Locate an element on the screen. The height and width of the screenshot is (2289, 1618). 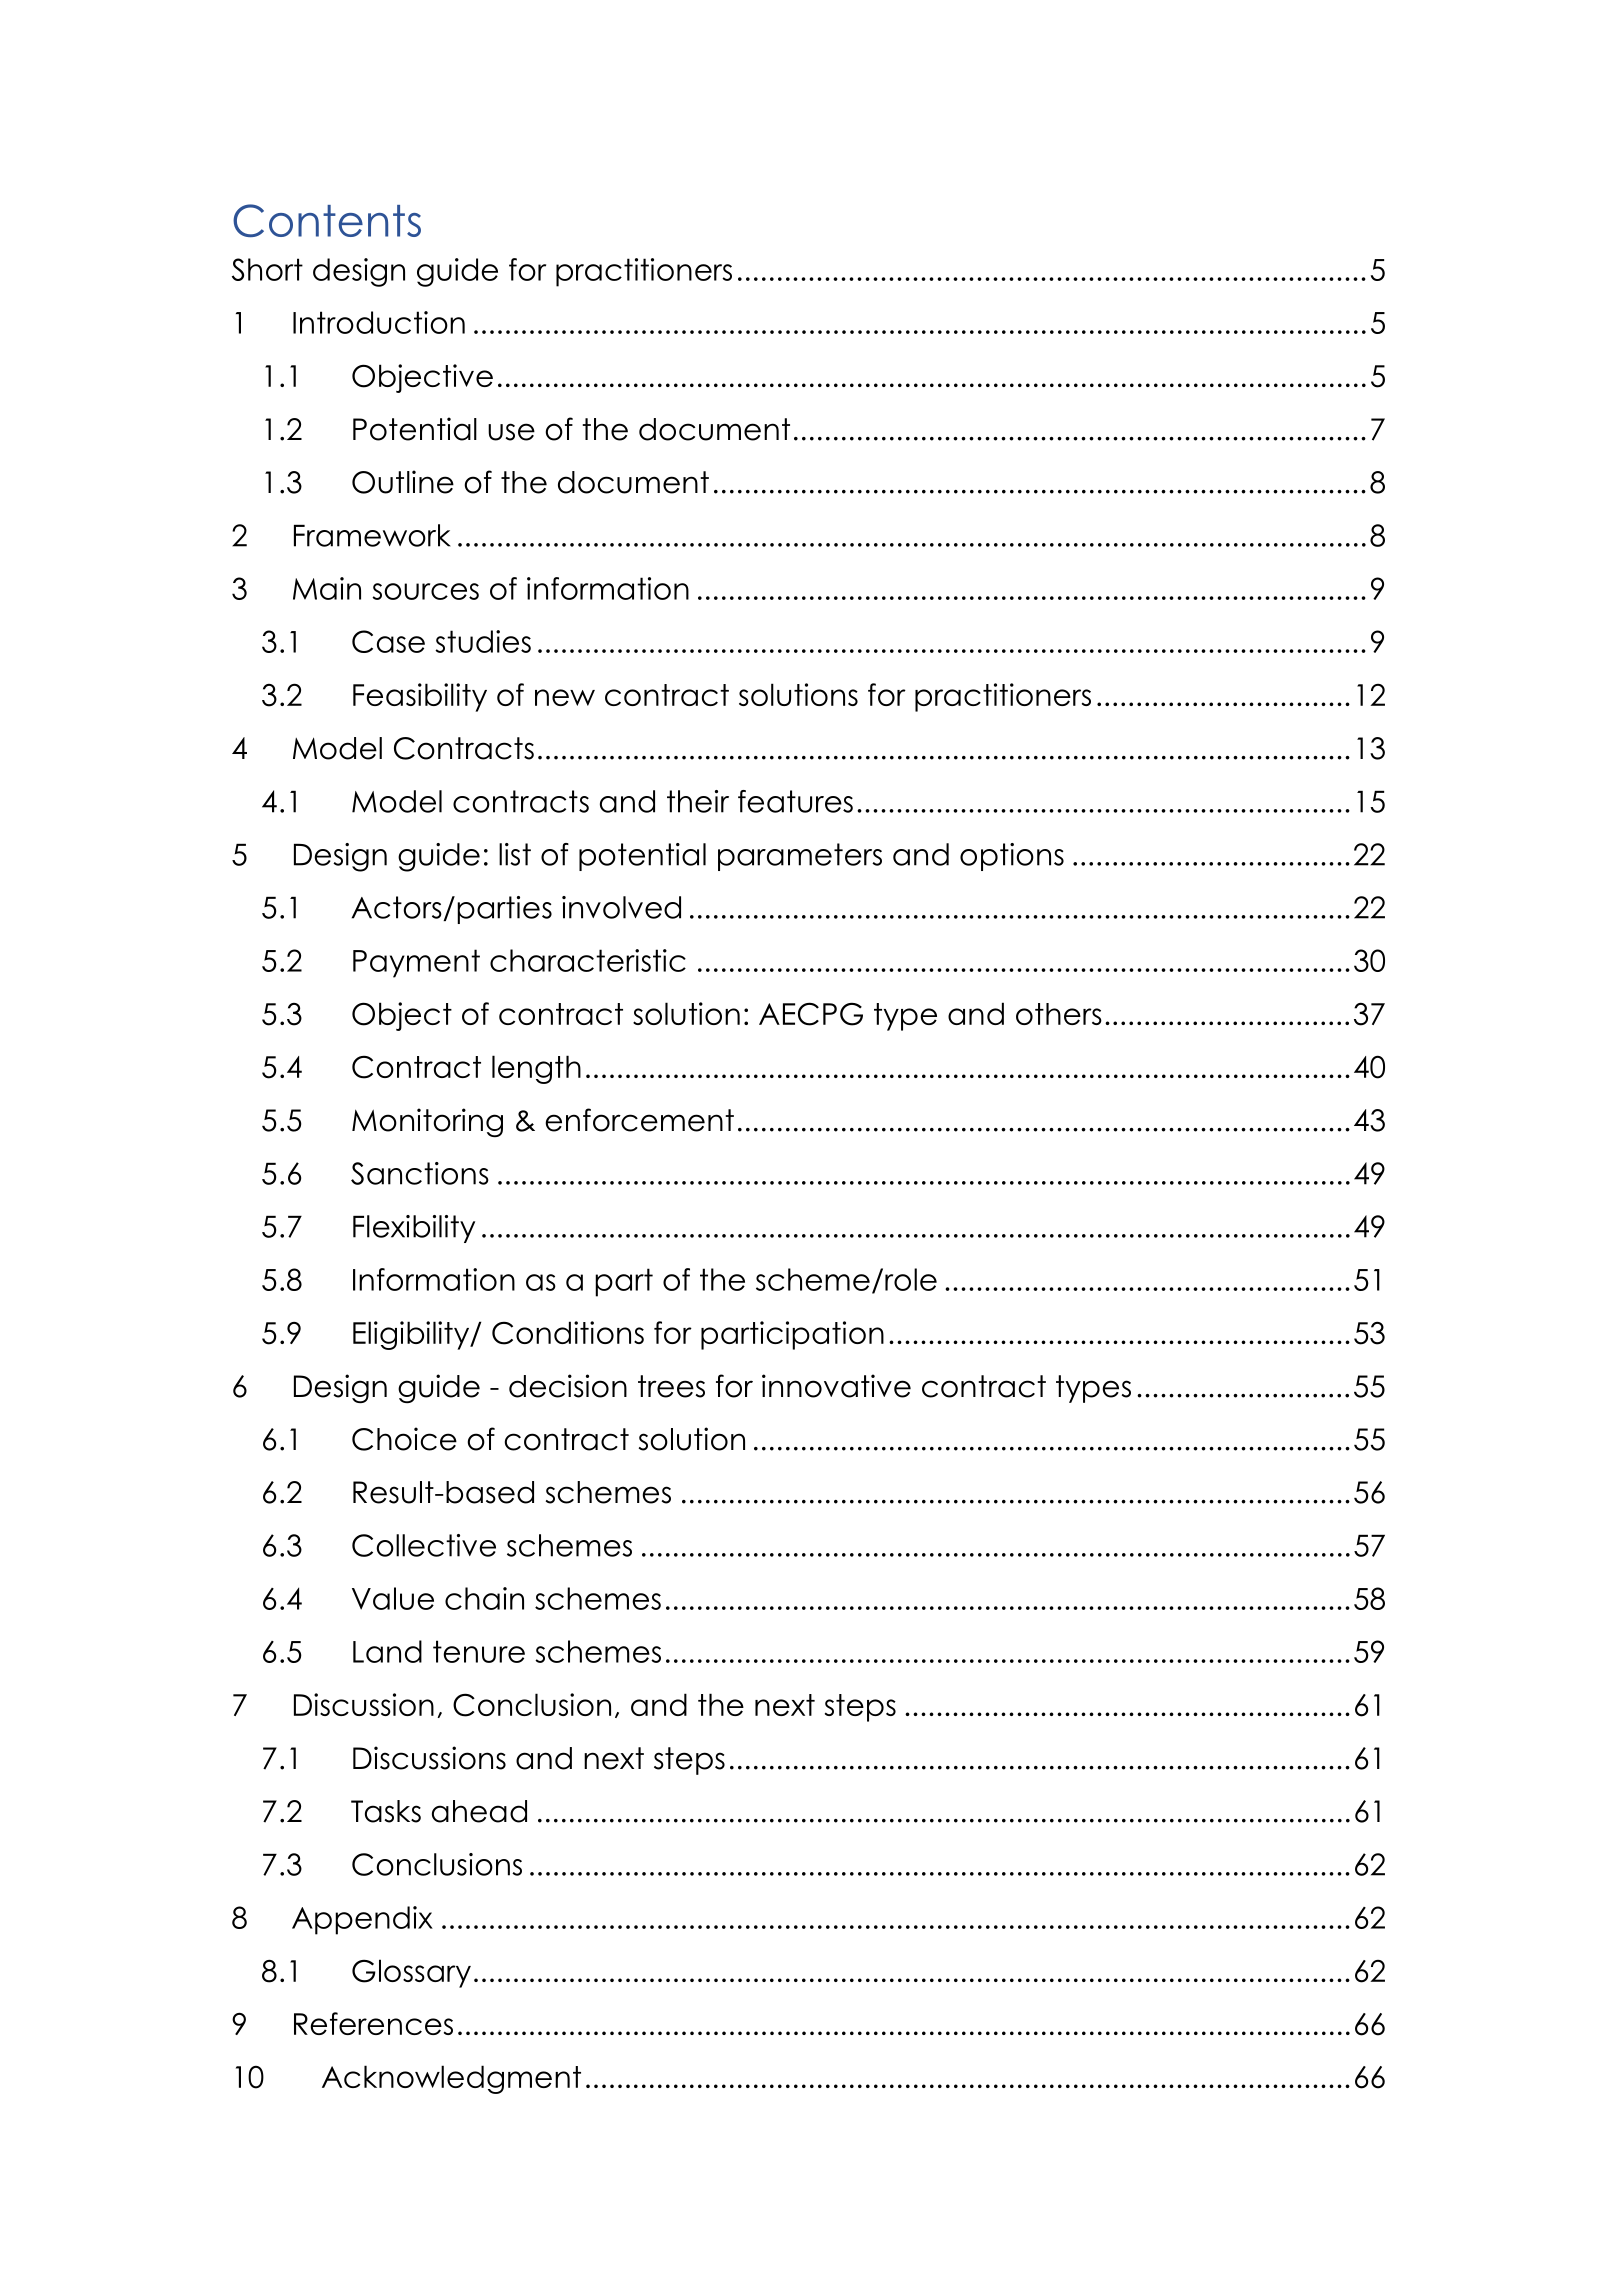
options is located at coordinates (1012, 857).
